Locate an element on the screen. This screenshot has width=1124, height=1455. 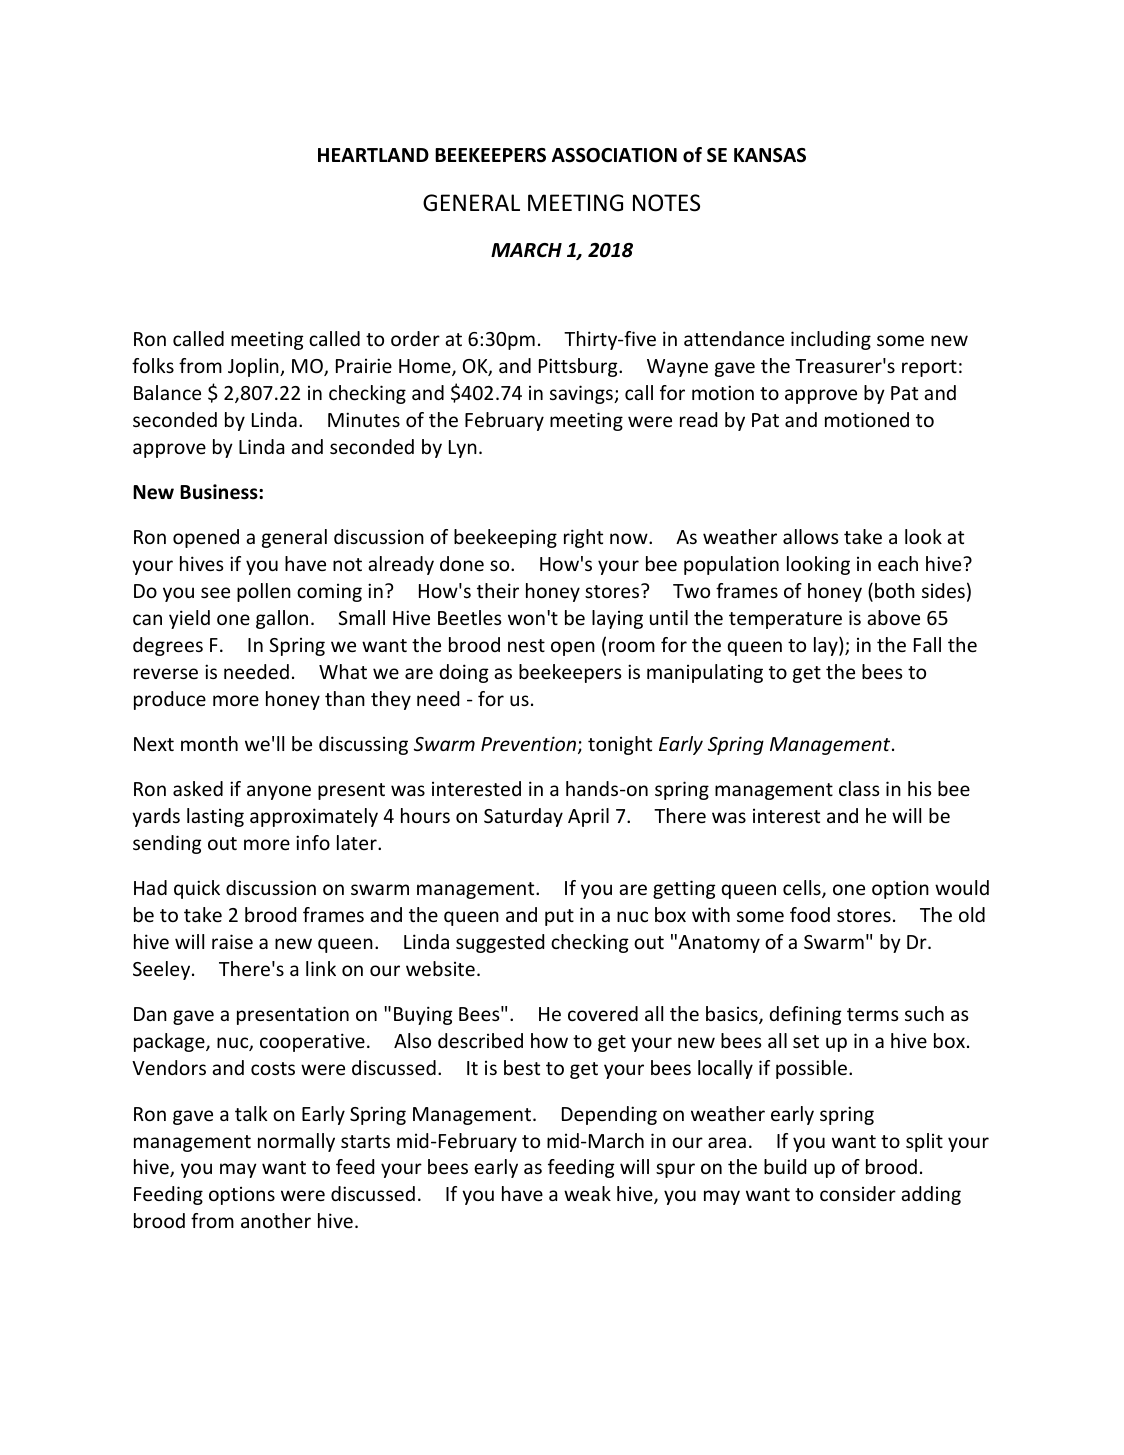
another is located at coordinates (276, 1220).
